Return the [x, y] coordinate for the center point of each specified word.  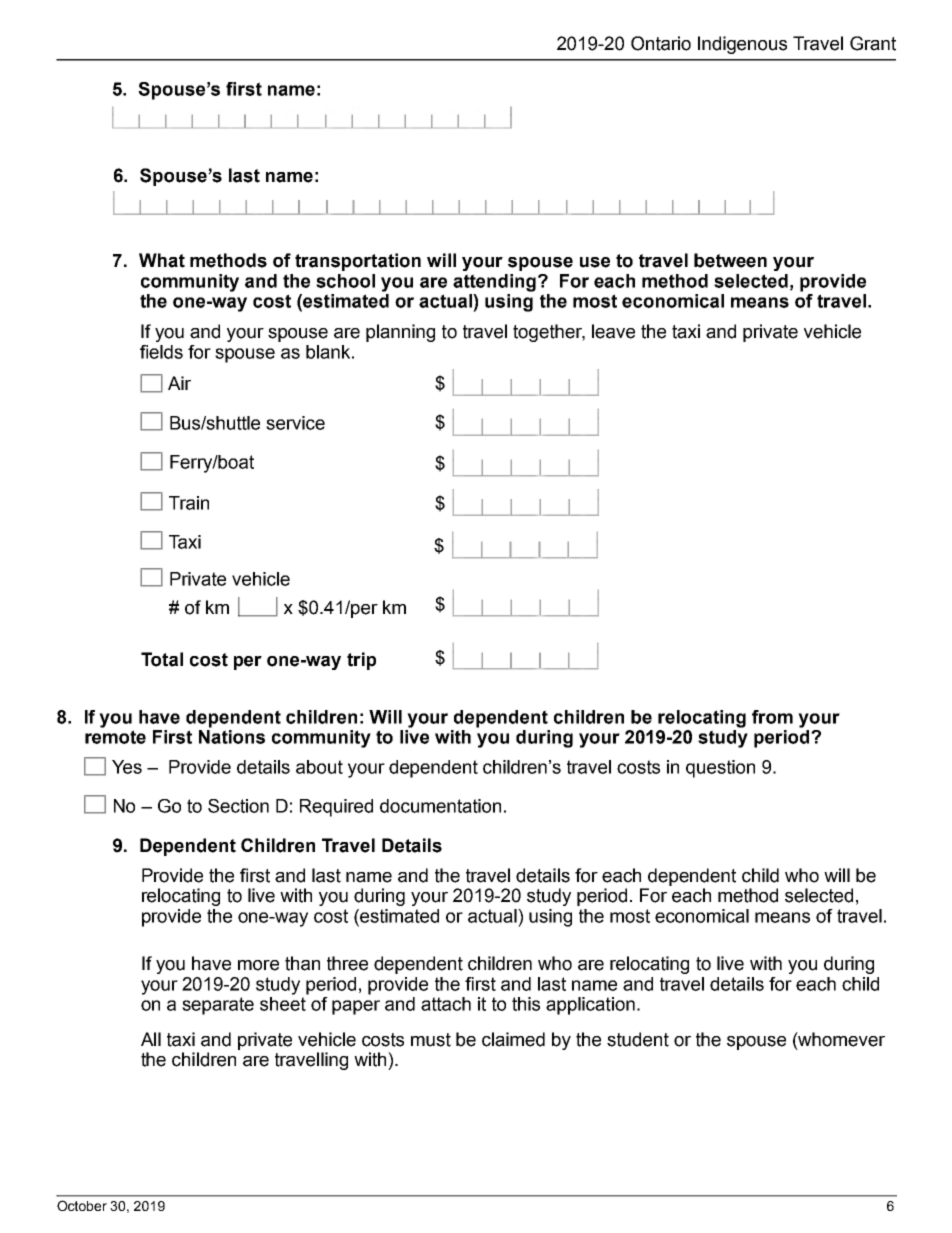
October [82, 1205]
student [638, 1039]
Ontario [661, 43]
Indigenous [742, 45]
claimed [513, 1039]
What [162, 260]
